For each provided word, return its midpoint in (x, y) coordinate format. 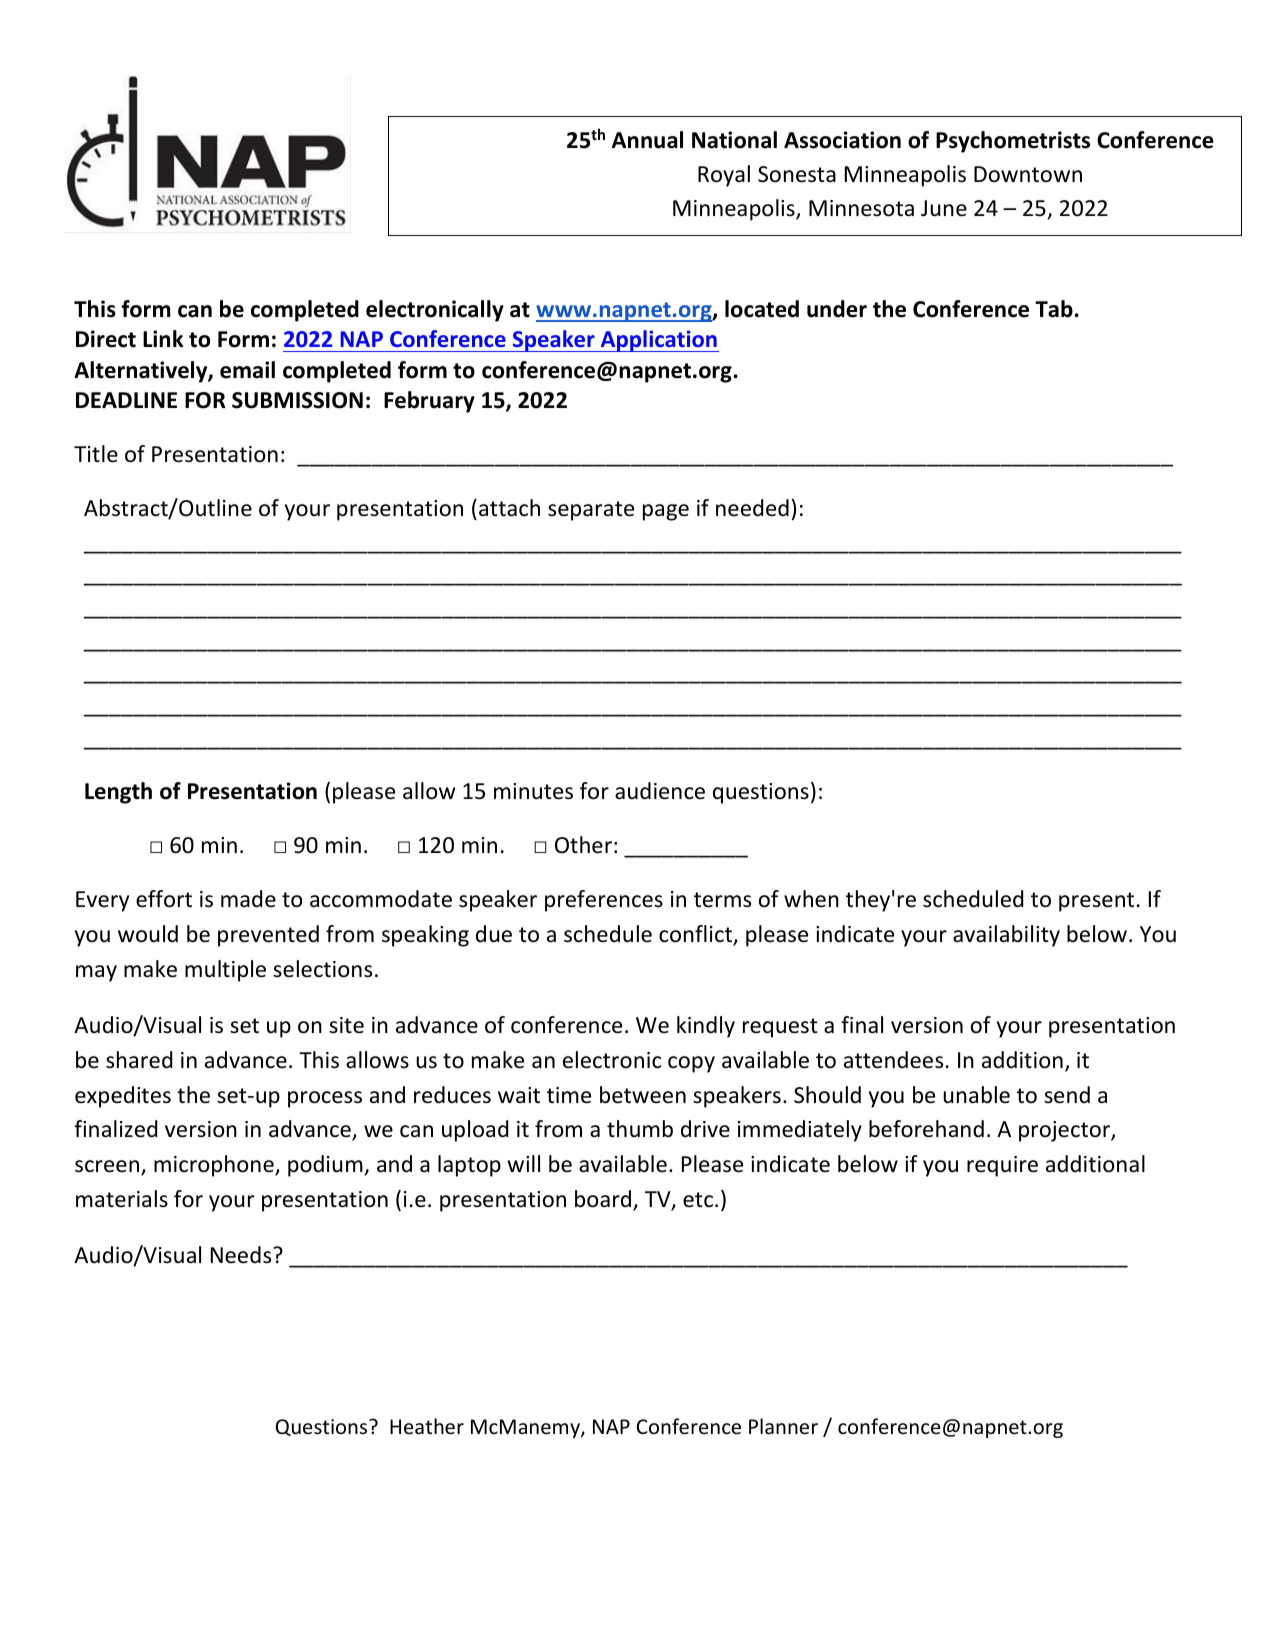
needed (752, 508)
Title (96, 454)
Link (163, 338)
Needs (242, 1255)
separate (591, 511)
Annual (647, 140)
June (944, 208)
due (494, 934)
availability (1006, 936)
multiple (225, 971)
